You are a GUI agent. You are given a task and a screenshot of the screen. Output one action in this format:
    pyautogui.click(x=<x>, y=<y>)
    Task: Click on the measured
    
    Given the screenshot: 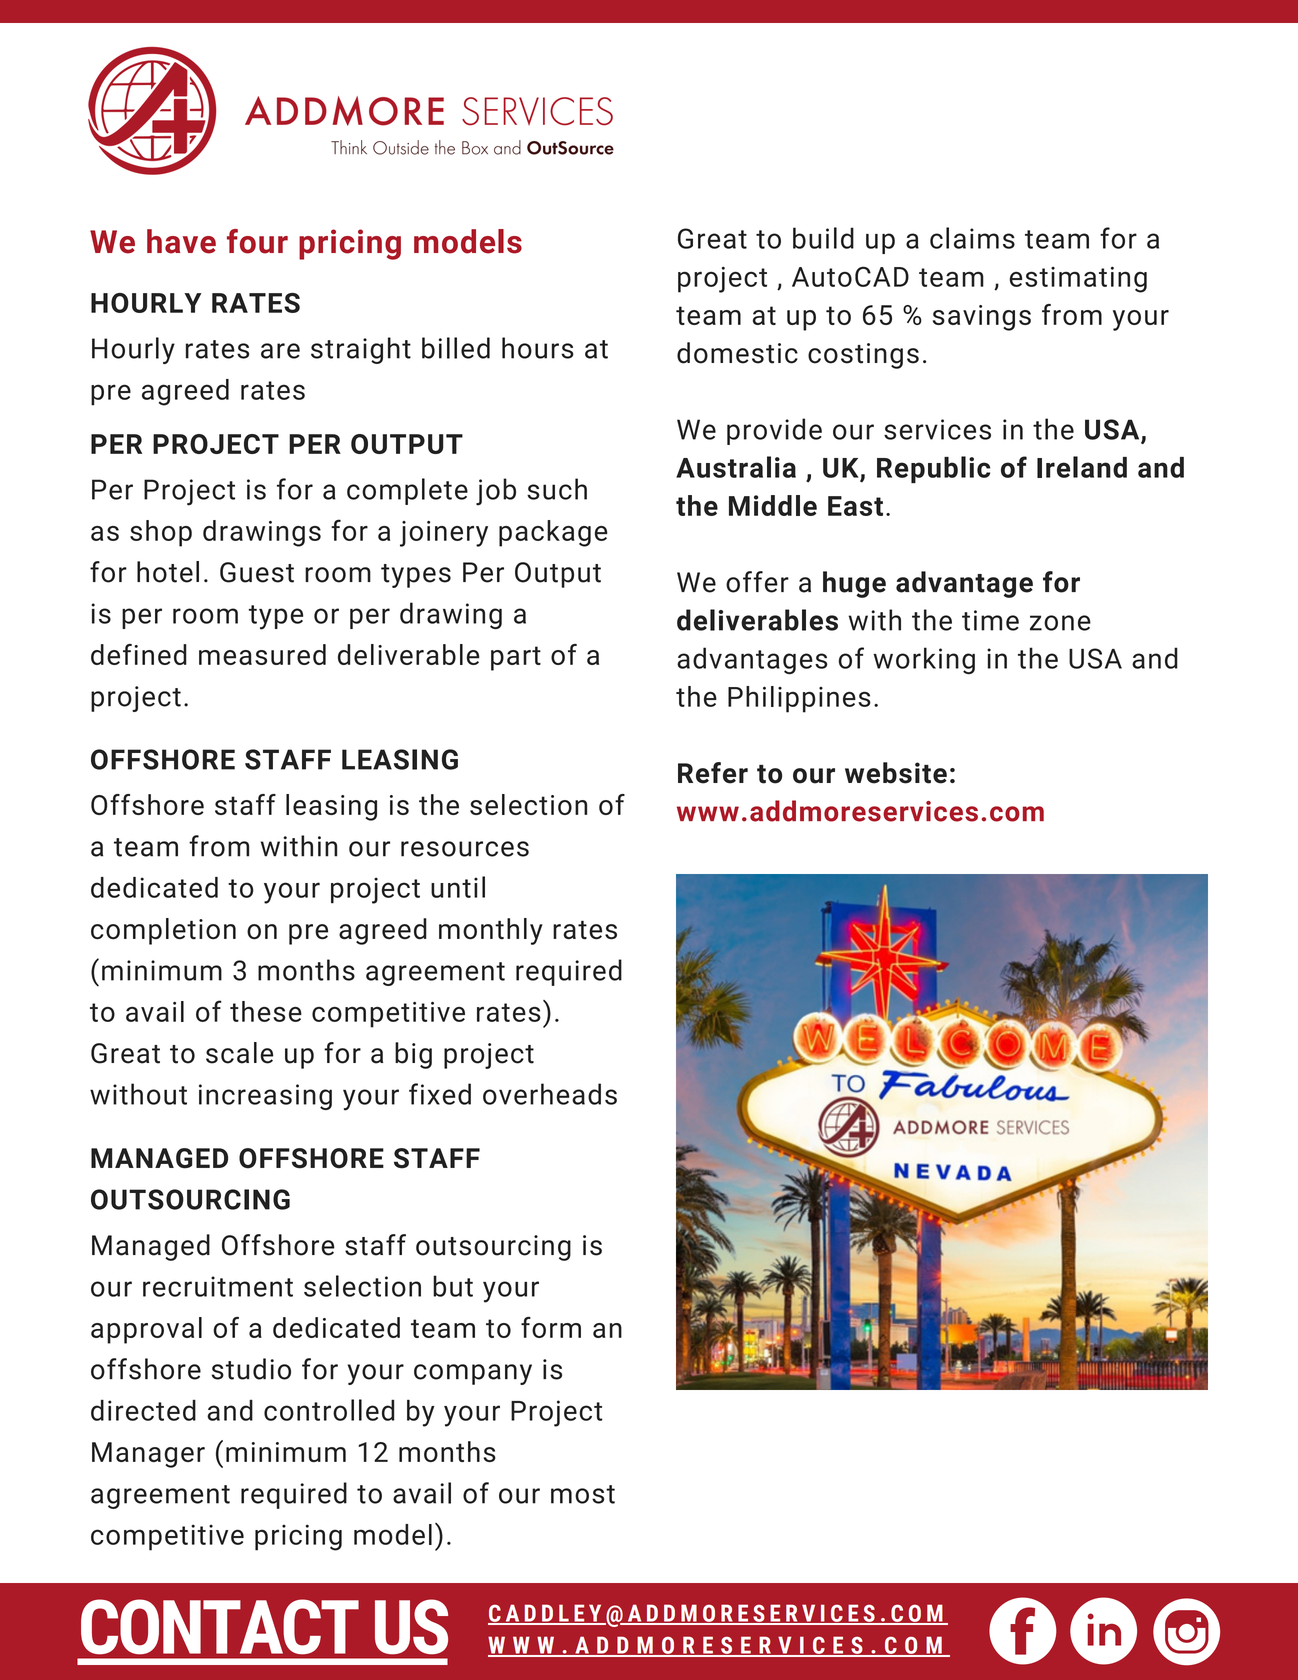 What is the action you would take?
    pyautogui.click(x=262, y=654)
